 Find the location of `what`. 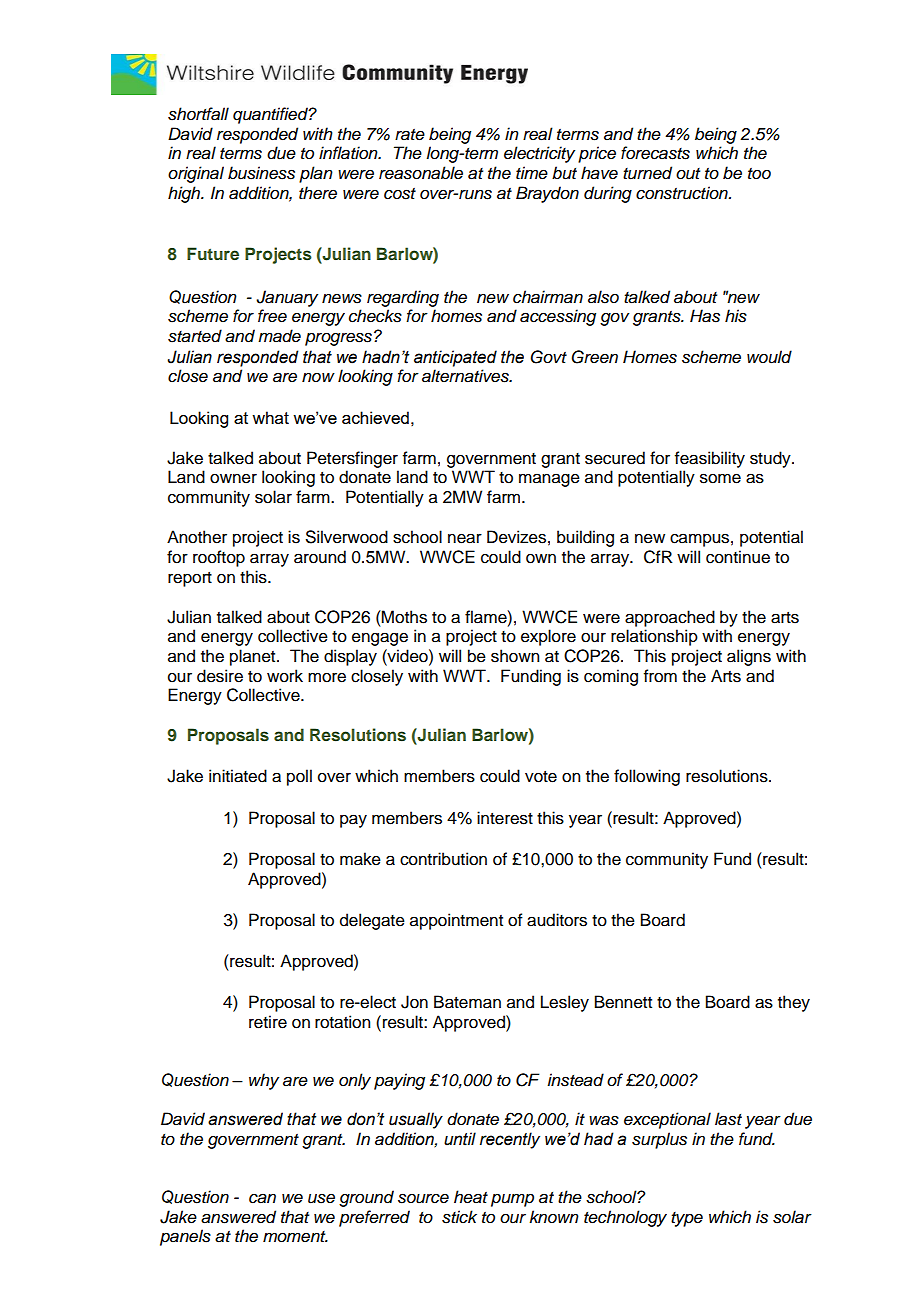

what is located at coordinates (270, 417).
